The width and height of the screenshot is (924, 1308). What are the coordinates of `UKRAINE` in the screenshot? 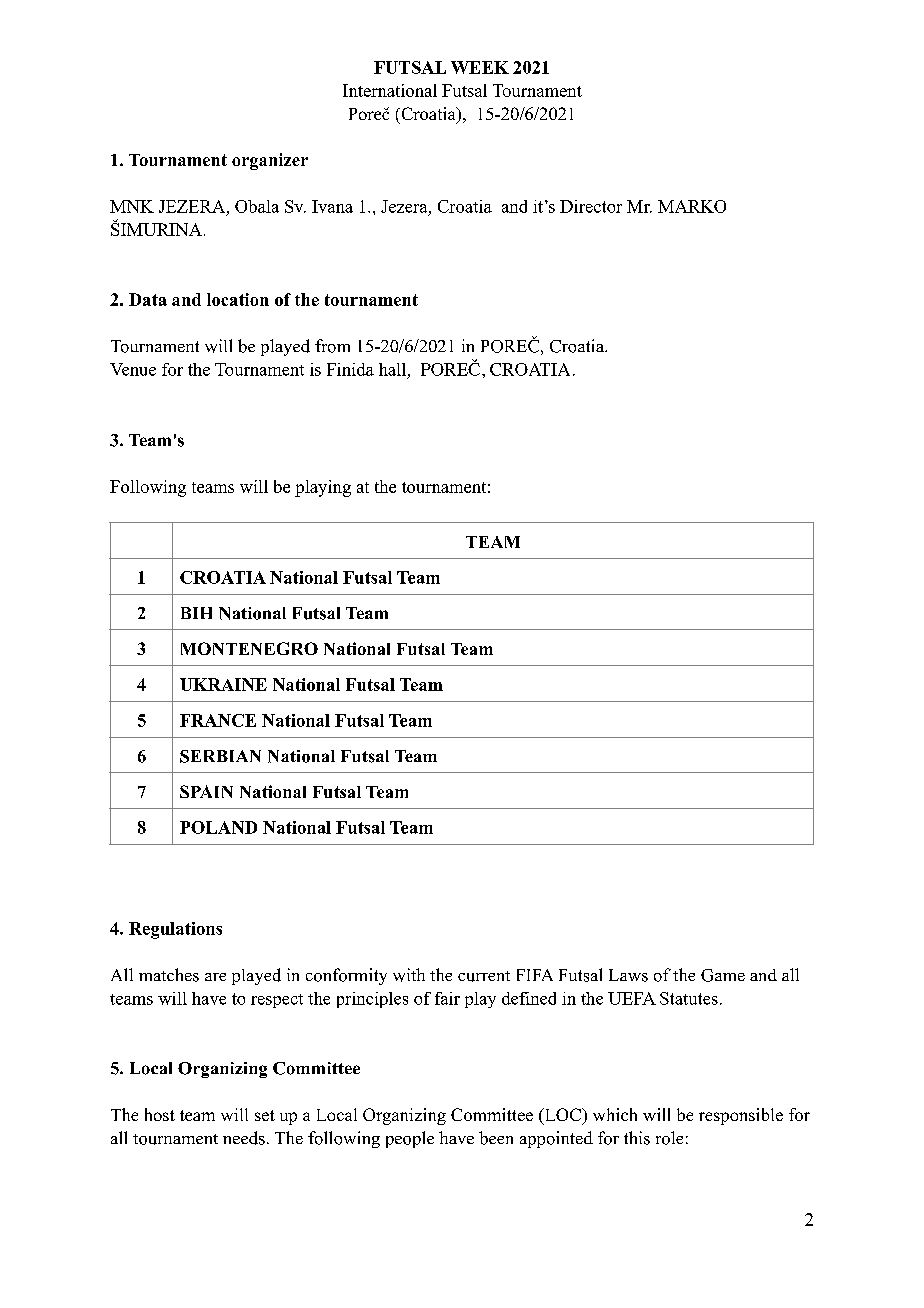 It's located at (223, 684).
